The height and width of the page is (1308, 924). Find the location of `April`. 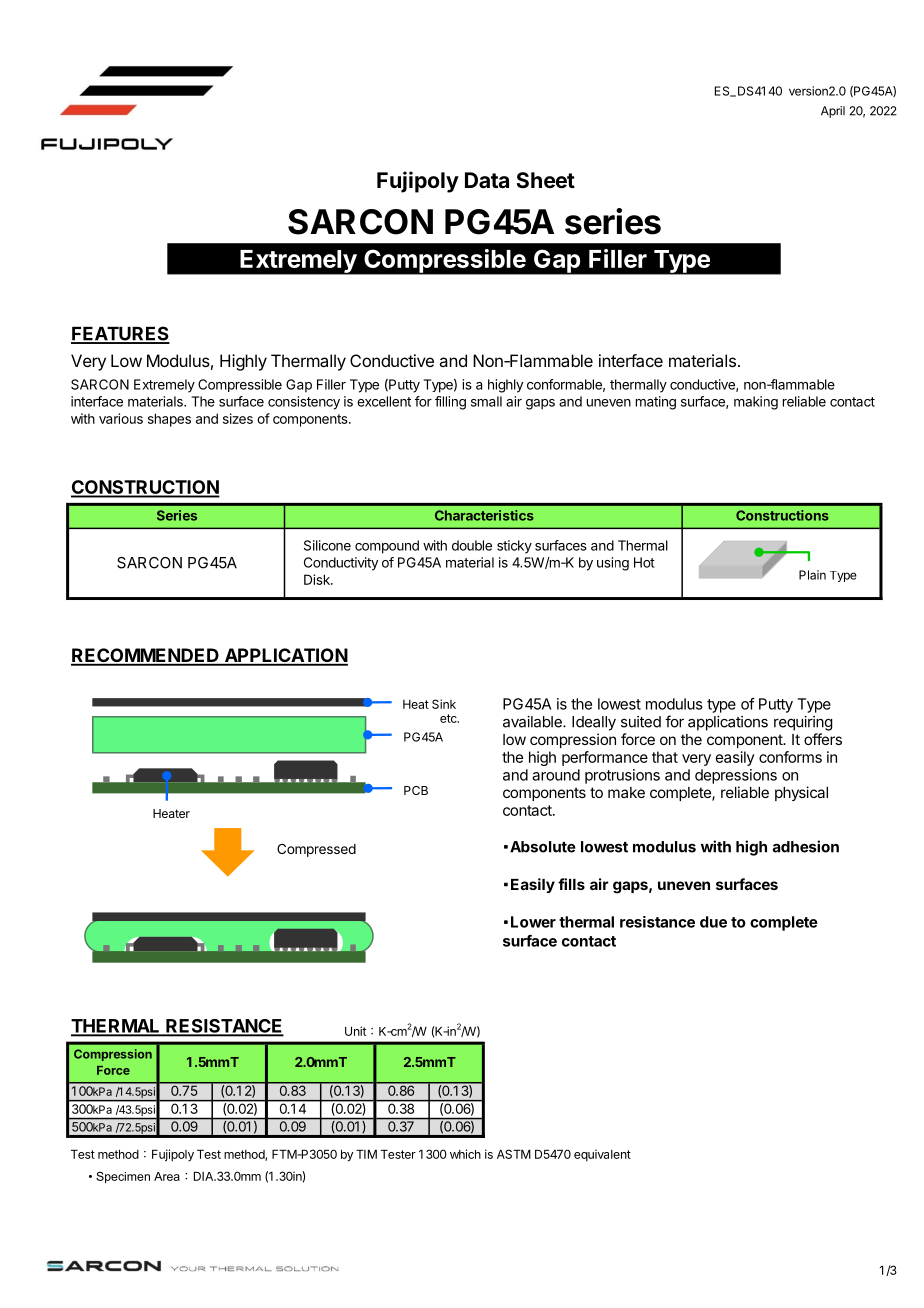

April is located at coordinates (833, 112).
